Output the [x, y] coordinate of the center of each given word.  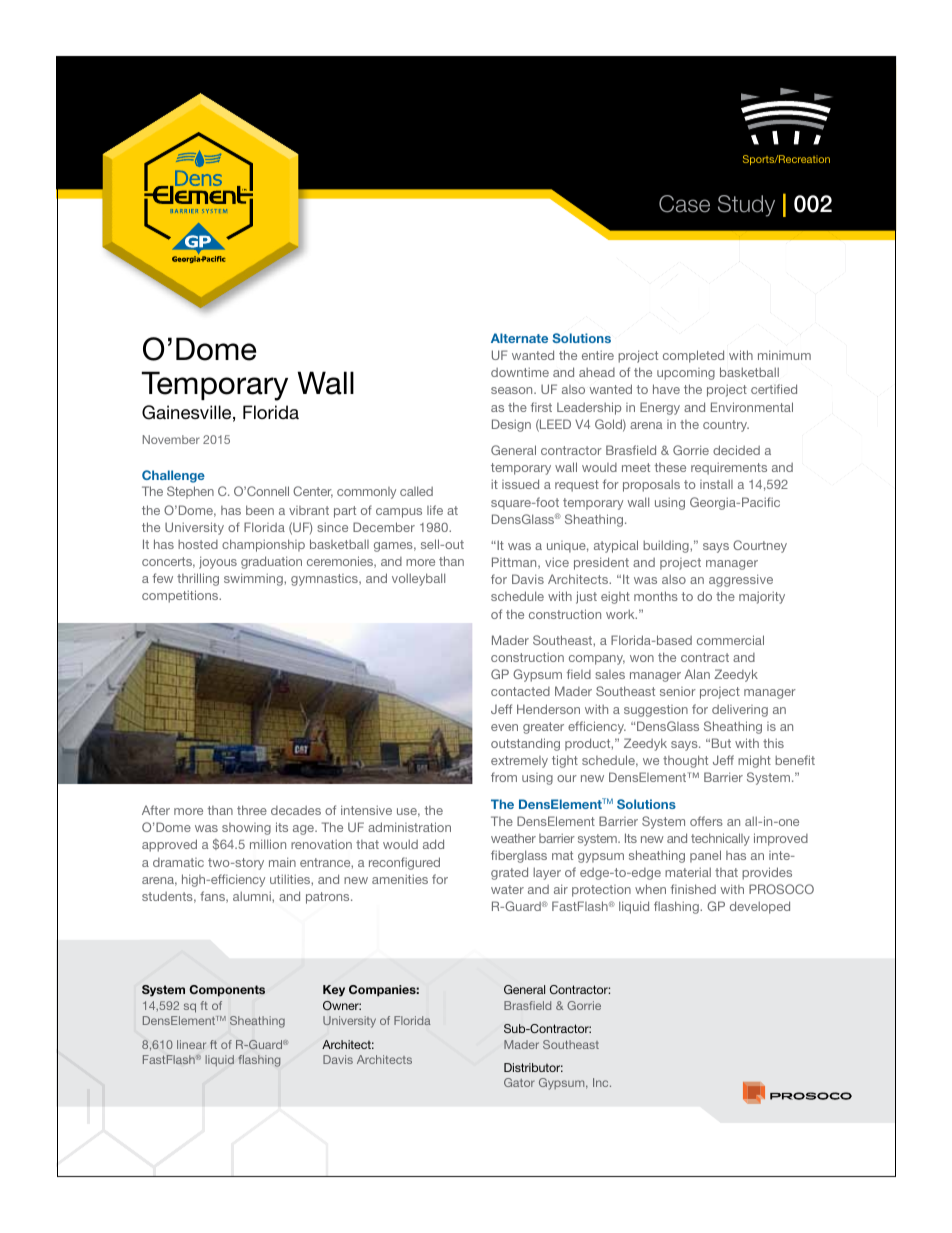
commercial [730, 640]
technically [720, 839]
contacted [520, 691]
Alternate [519, 338]
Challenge [173, 476]
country [726, 426]
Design [511, 425]
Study [746, 206]
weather [513, 838]
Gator [519, 1082]
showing [246, 829]
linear [191, 1044]
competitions [181, 596]
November [171, 439]
